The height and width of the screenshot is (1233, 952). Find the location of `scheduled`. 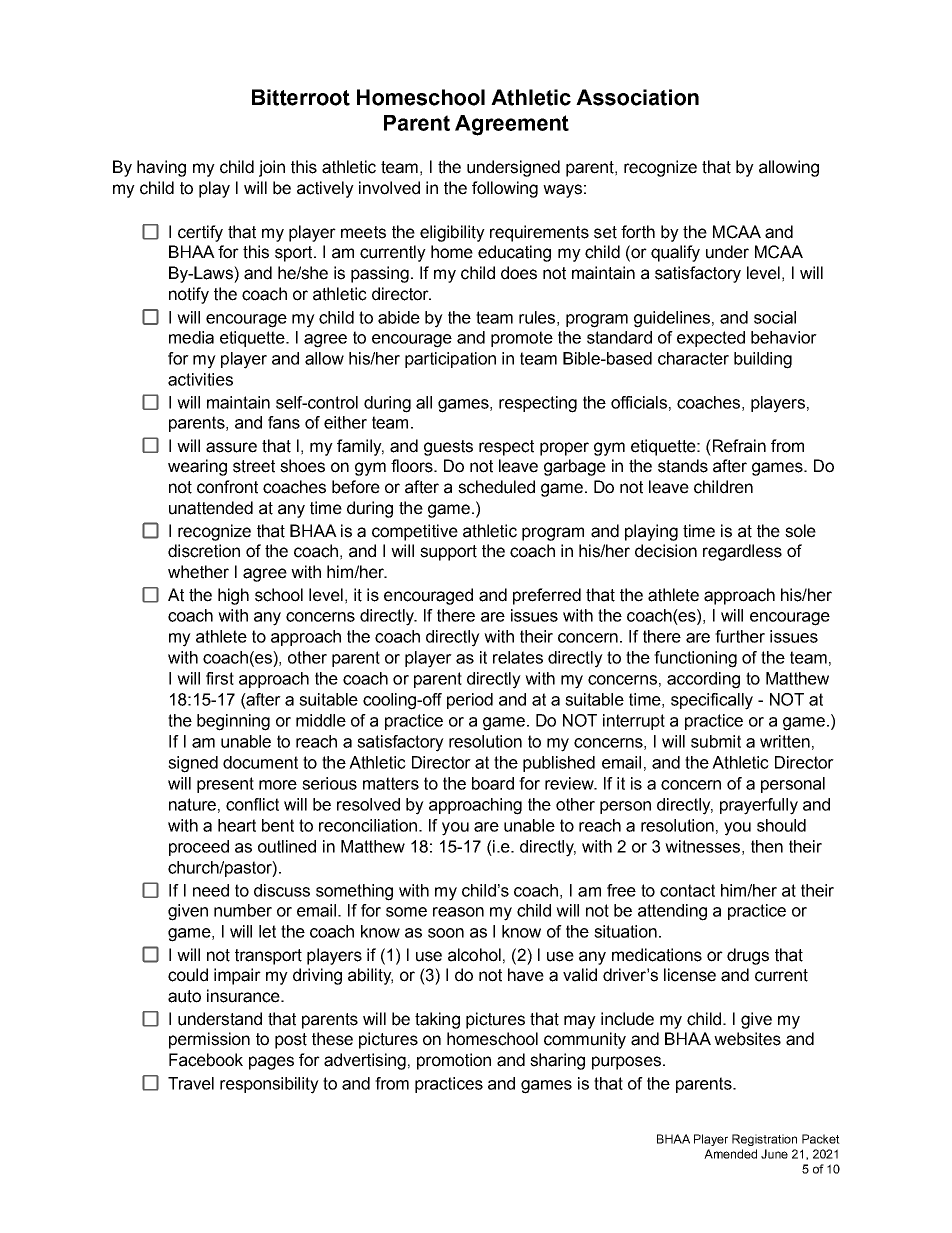

scheduled is located at coordinates (496, 487).
